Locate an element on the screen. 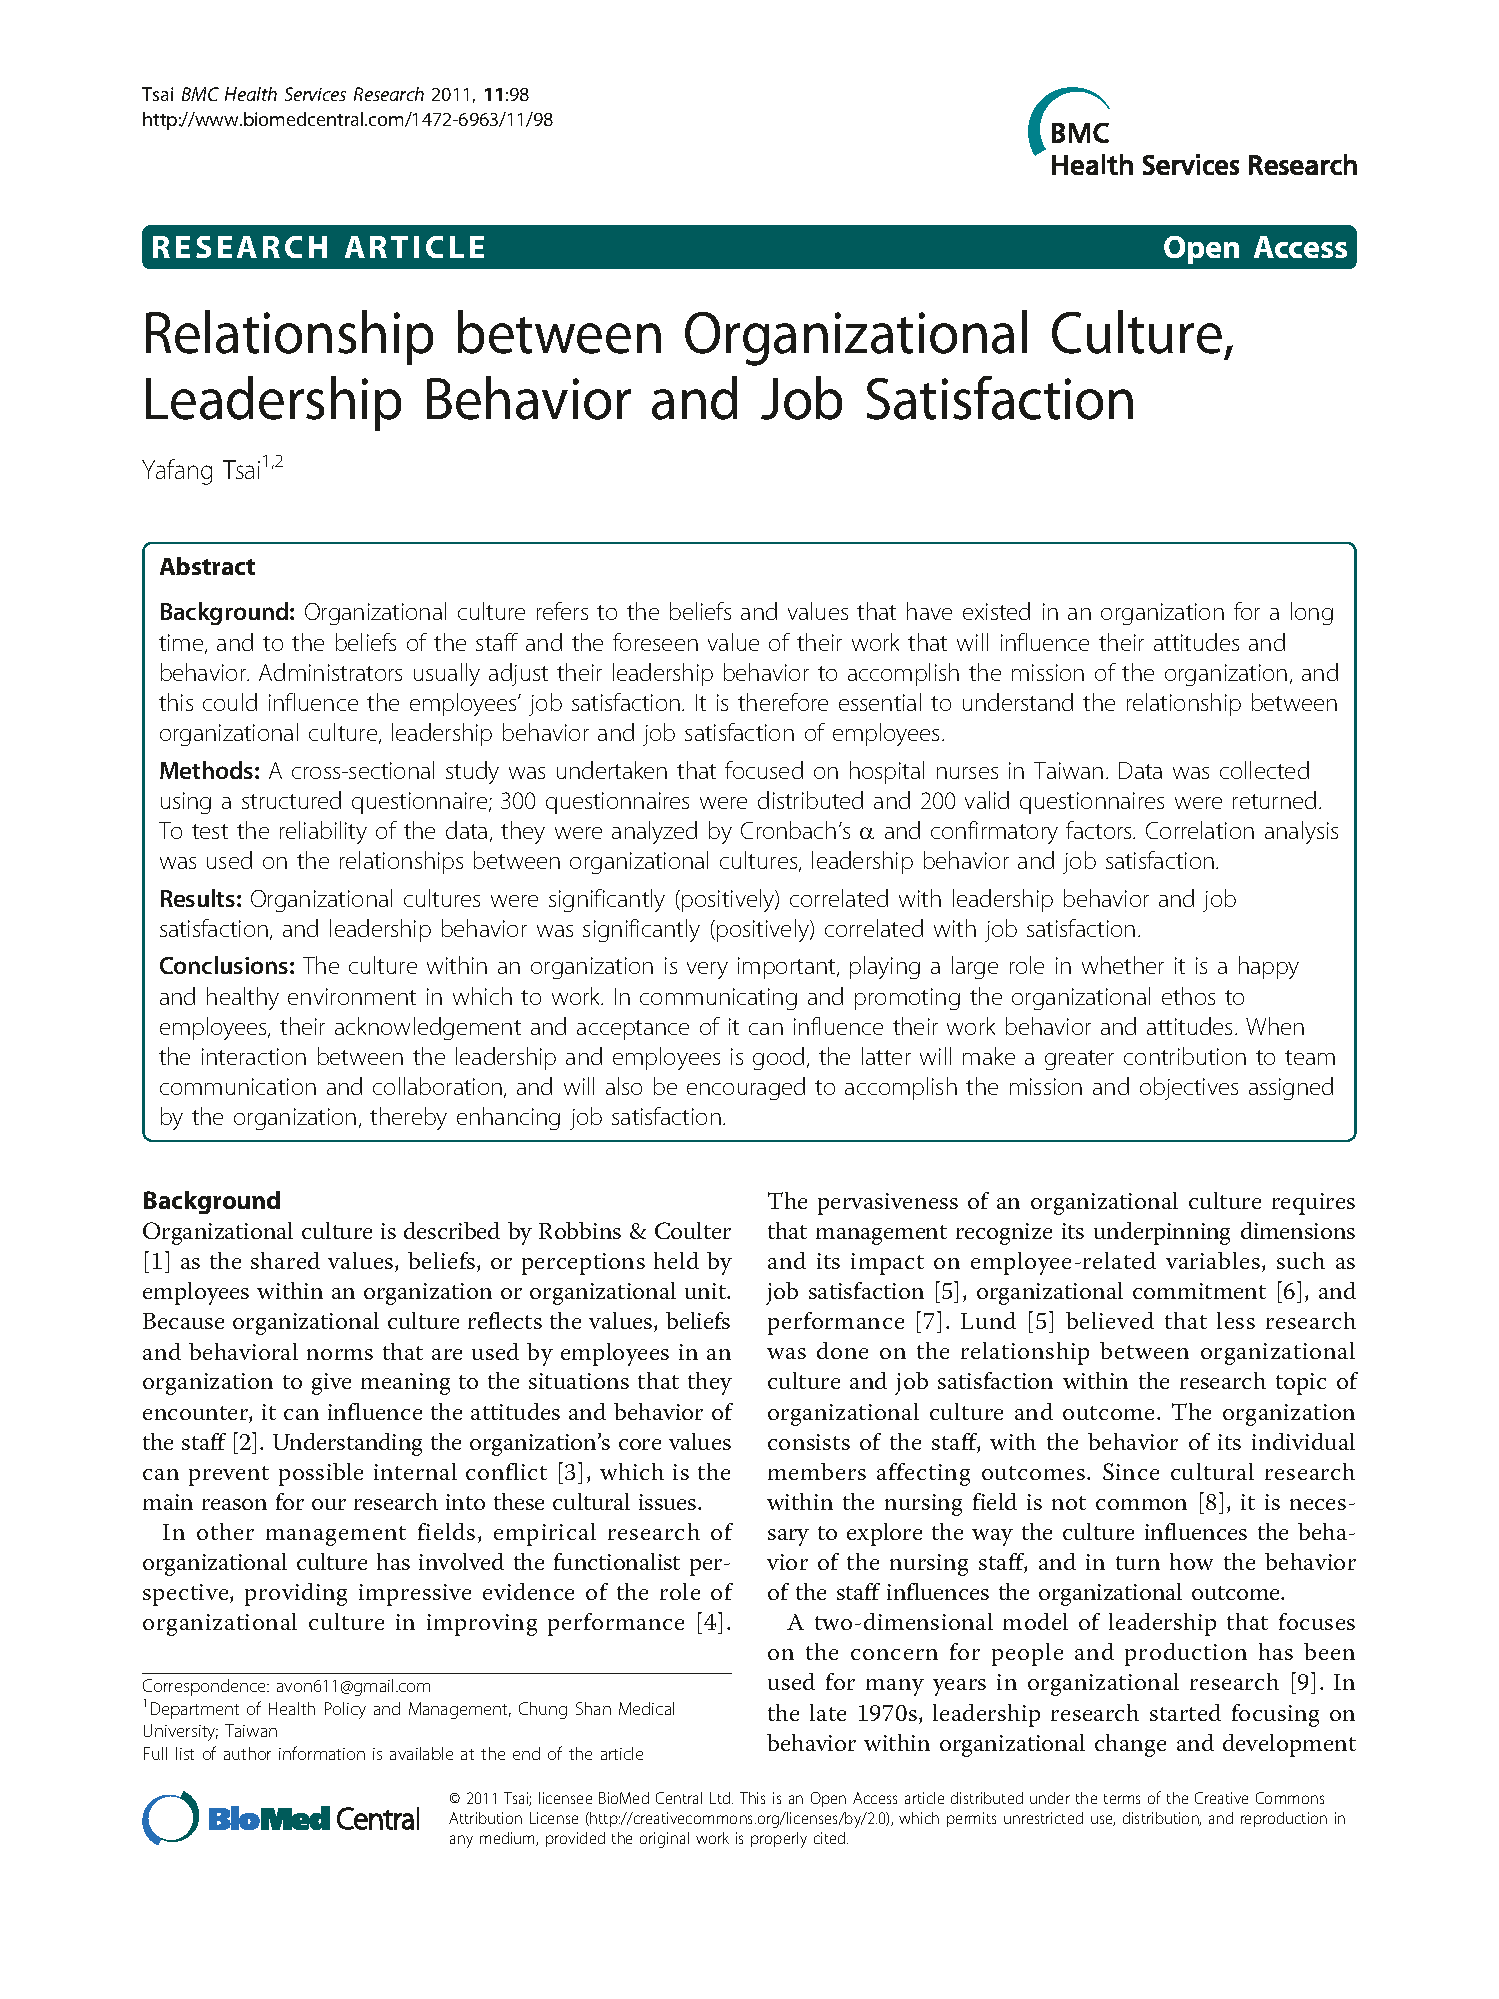  structured is located at coordinates (291, 800).
